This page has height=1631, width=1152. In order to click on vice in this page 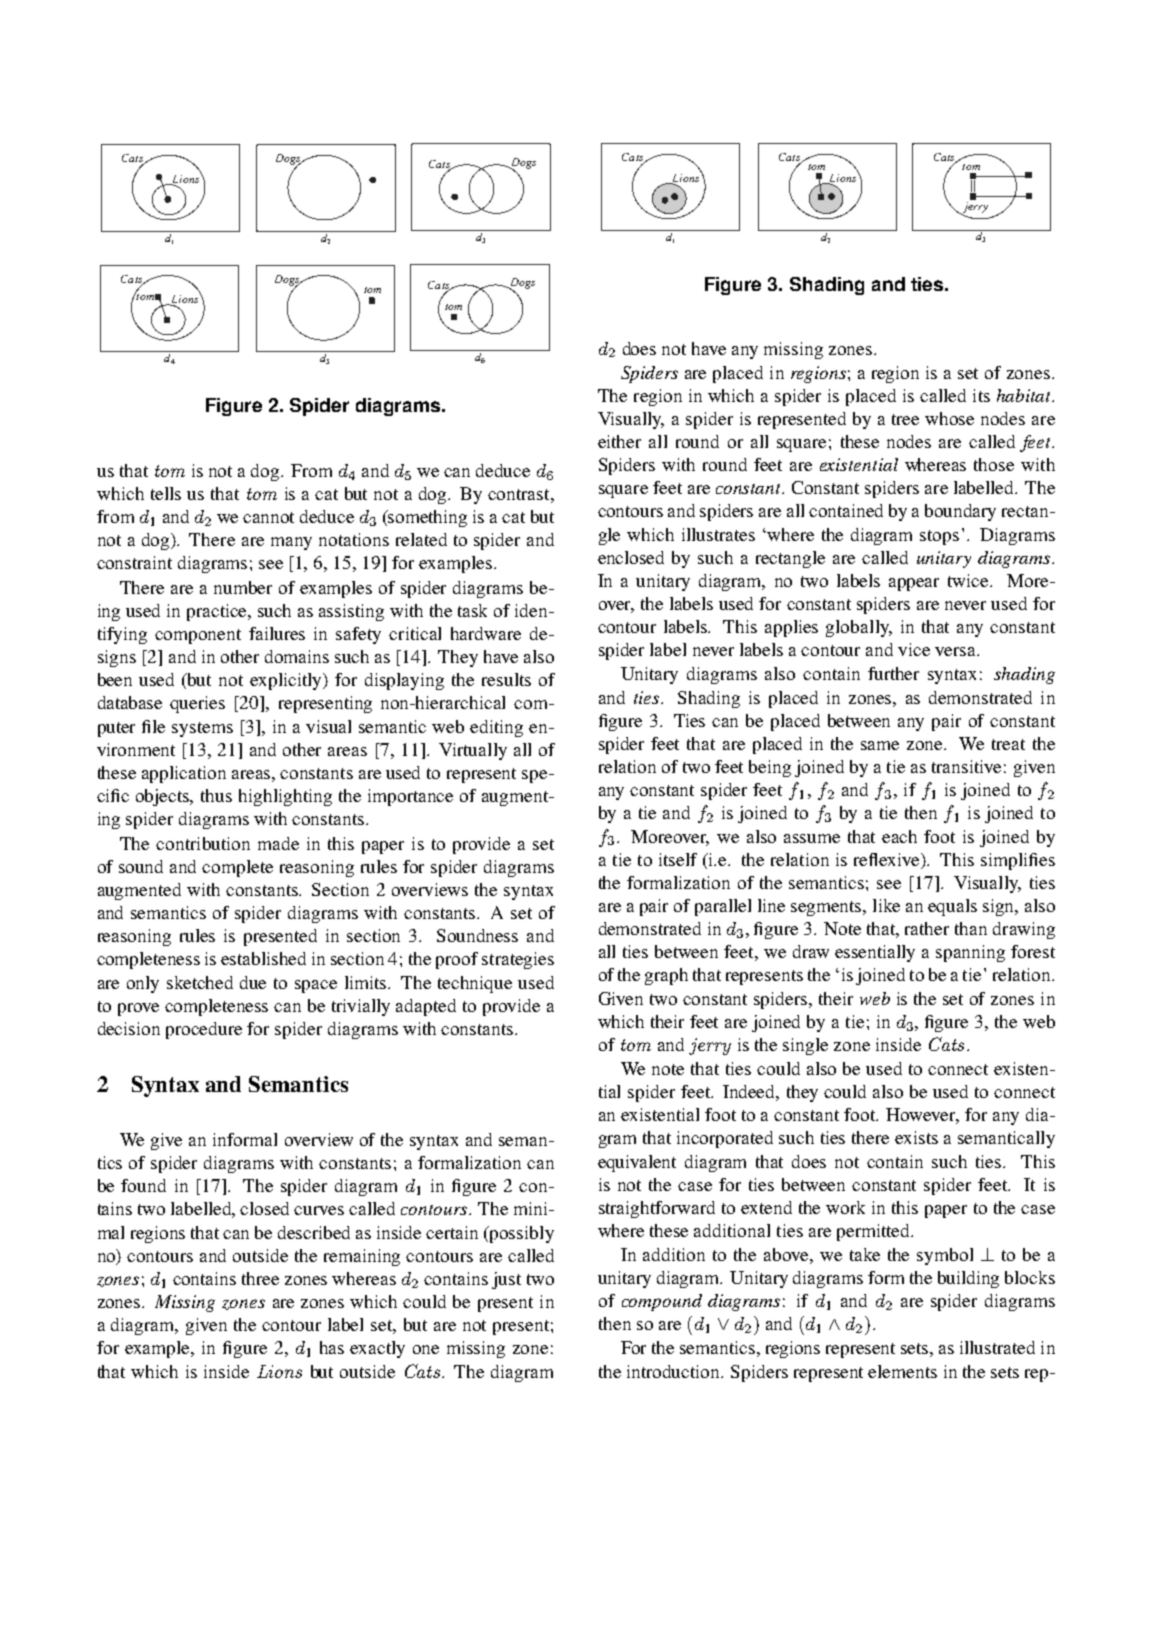, I will do `click(914, 649)`.
